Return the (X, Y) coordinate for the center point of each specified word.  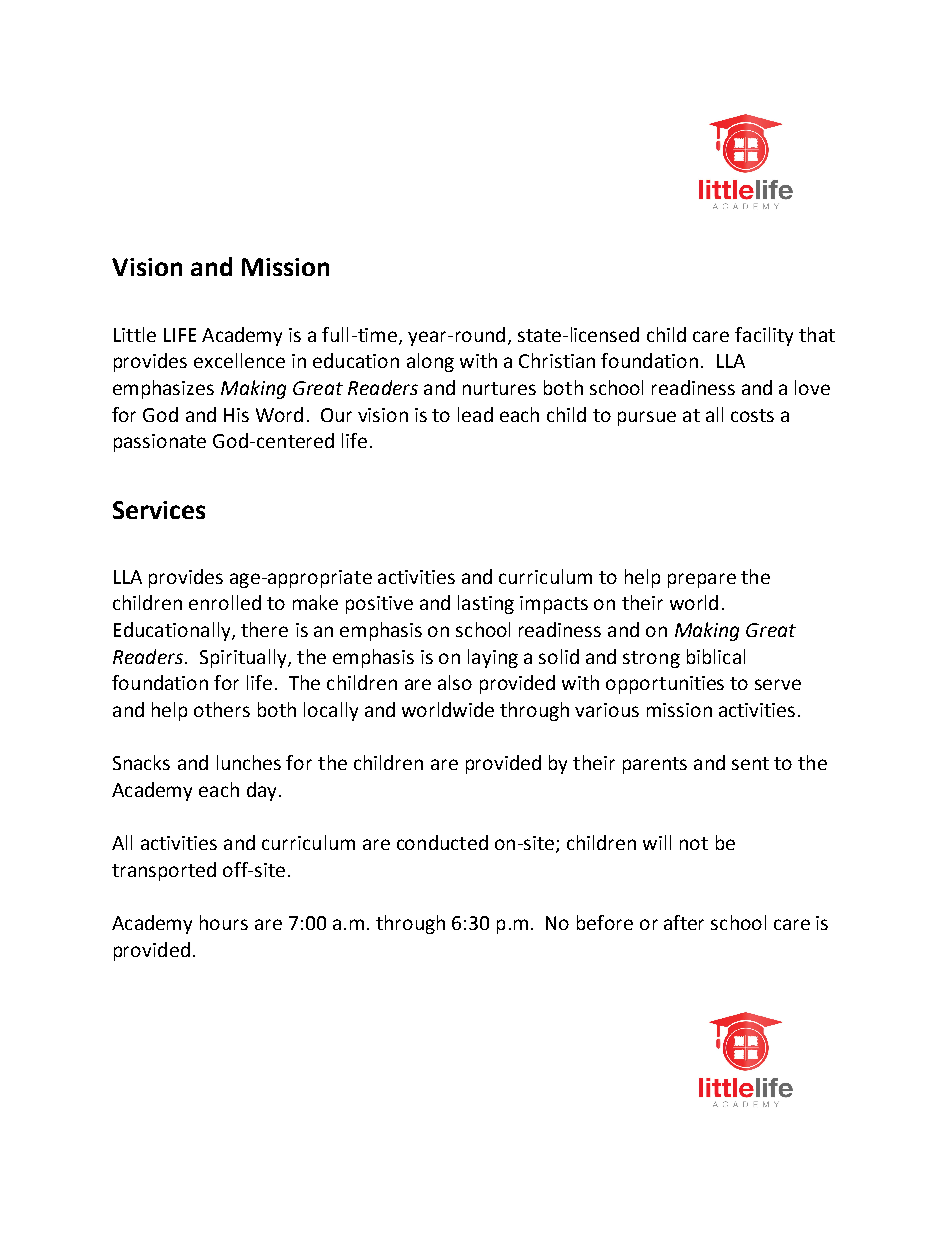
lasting (486, 604)
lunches (249, 762)
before (605, 922)
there (264, 629)
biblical (716, 656)
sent (750, 763)
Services (159, 510)
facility (764, 336)
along (430, 362)
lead (475, 414)
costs (752, 415)
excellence (239, 360)
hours (224, 922)
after (684, 922)
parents (655, 765)
